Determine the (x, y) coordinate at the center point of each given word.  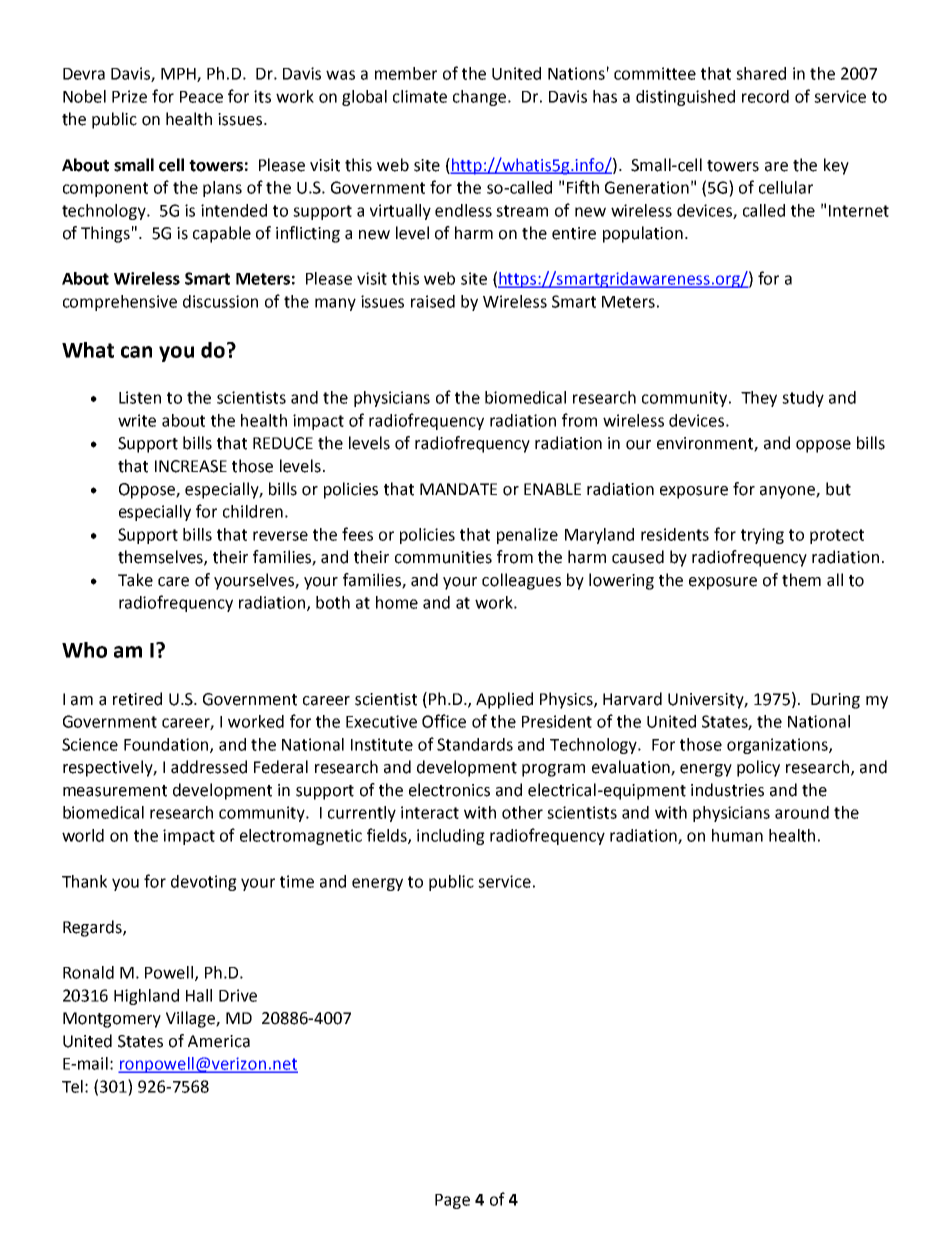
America (219, 1041)
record (765, 96)
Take (135, 580)
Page (452, 1201)
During (835, 701)
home (397, 602)
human (737, 835)
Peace (201, 97)
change (481, 98)
